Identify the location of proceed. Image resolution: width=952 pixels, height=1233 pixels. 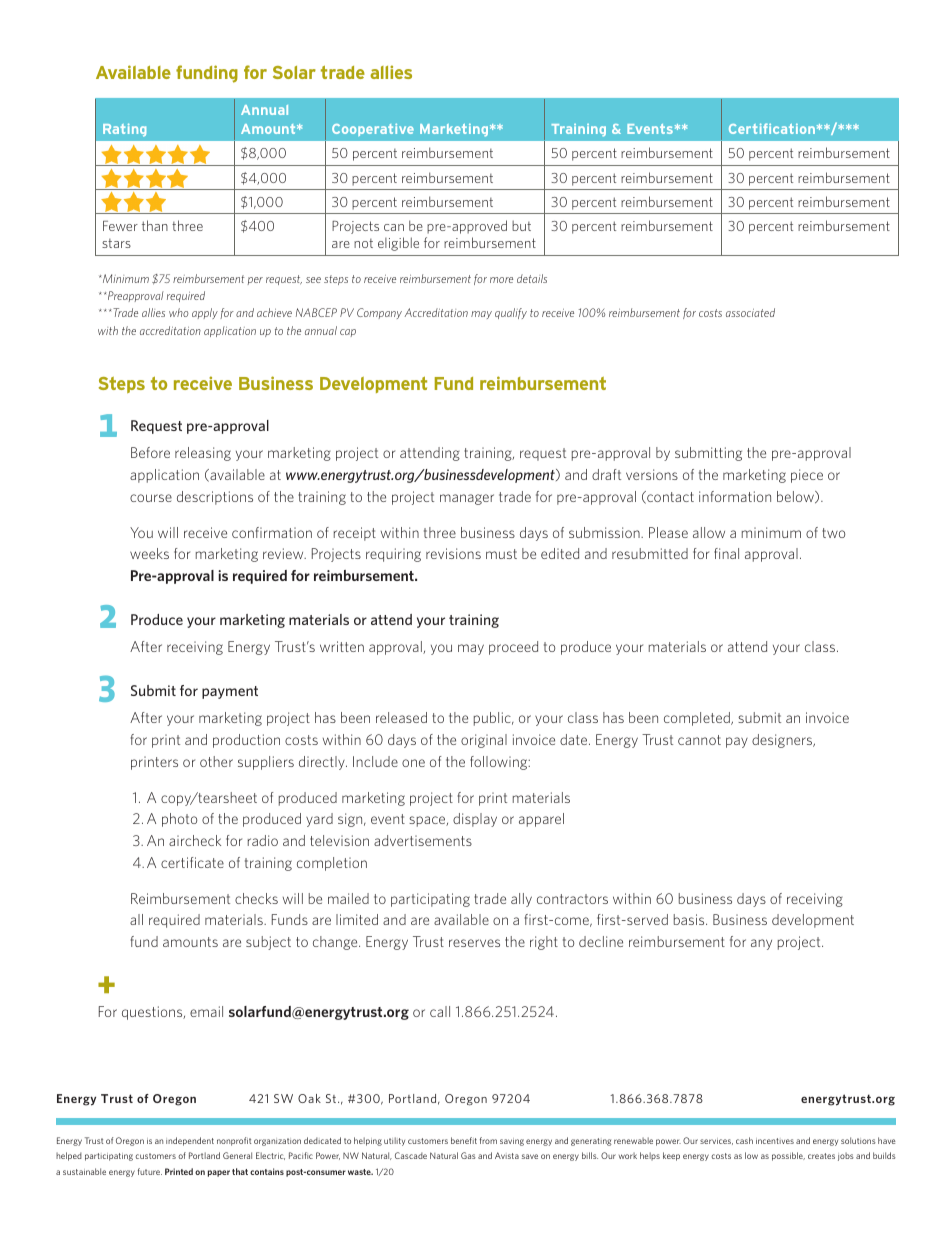
(513, 648).
